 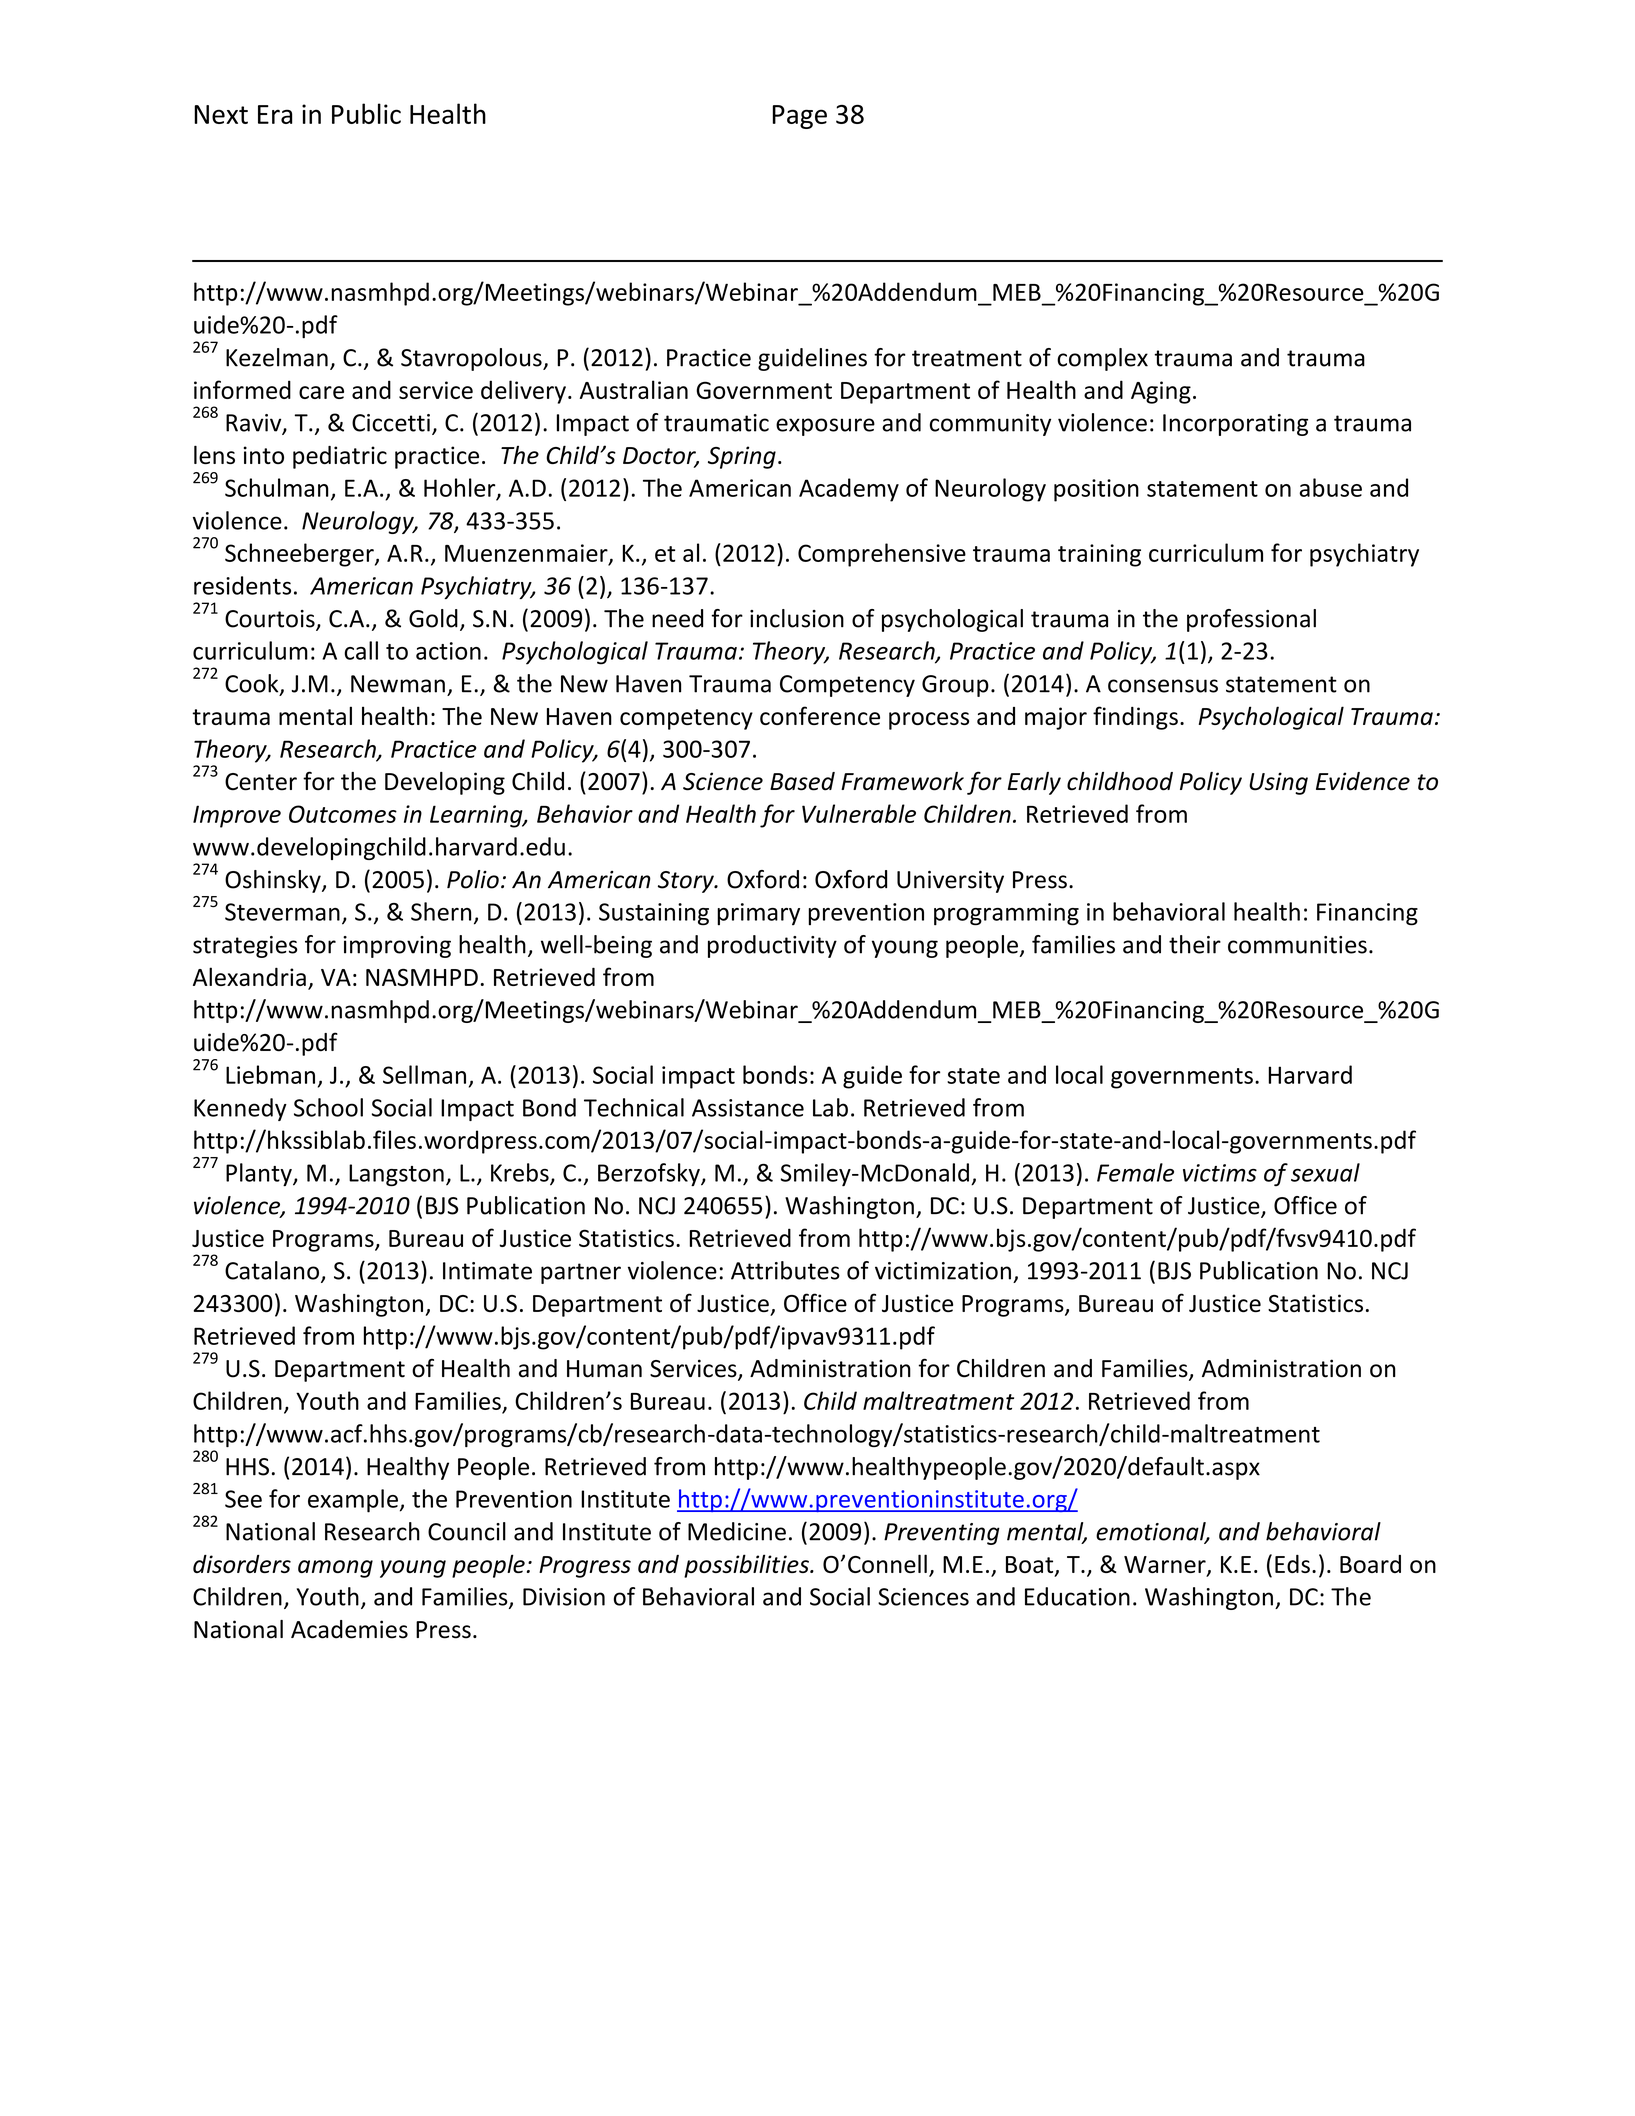 I want to click on victims, so click(x=1220, y=1173).
